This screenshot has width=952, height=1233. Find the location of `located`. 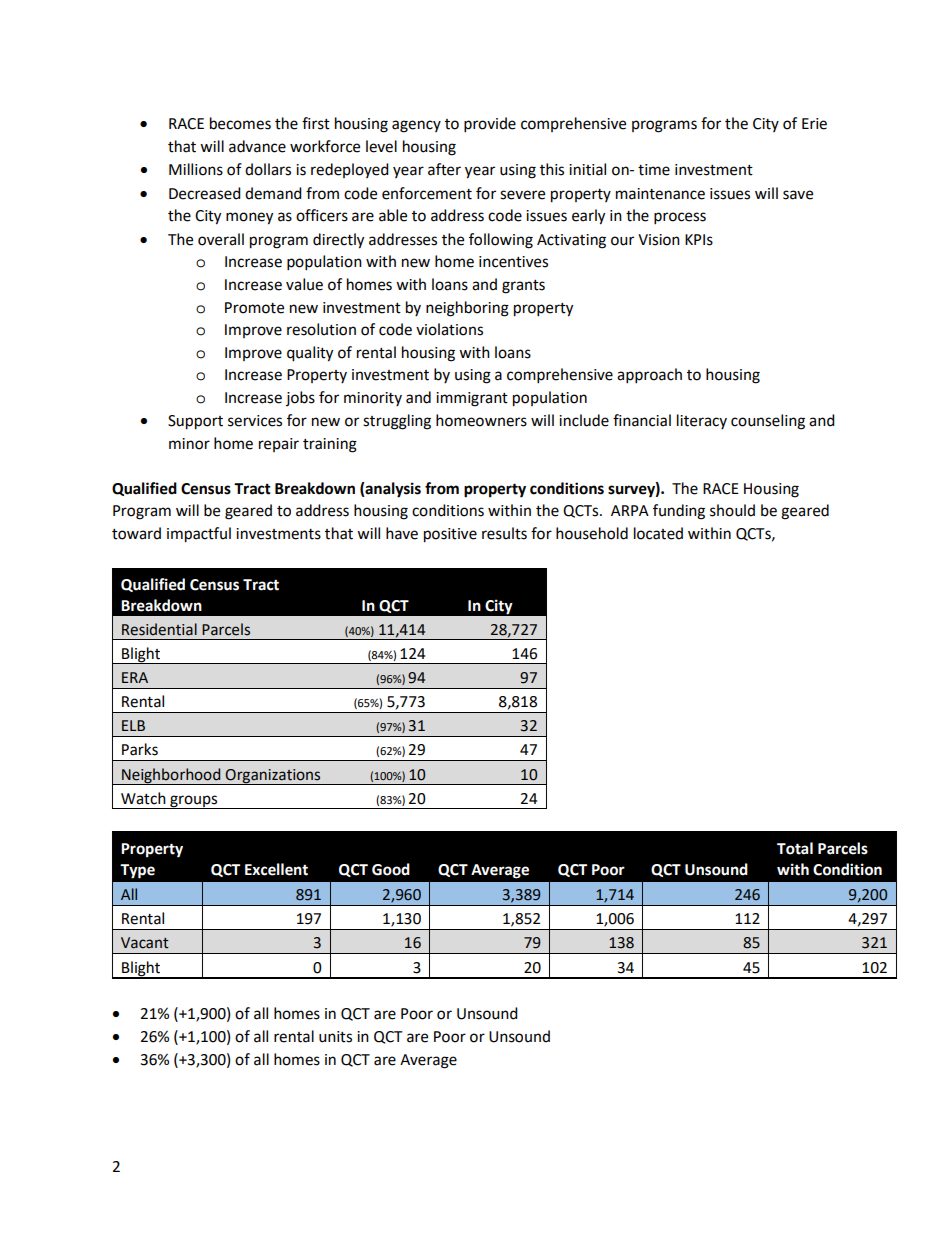

located is located at coordinates (658, 533).
